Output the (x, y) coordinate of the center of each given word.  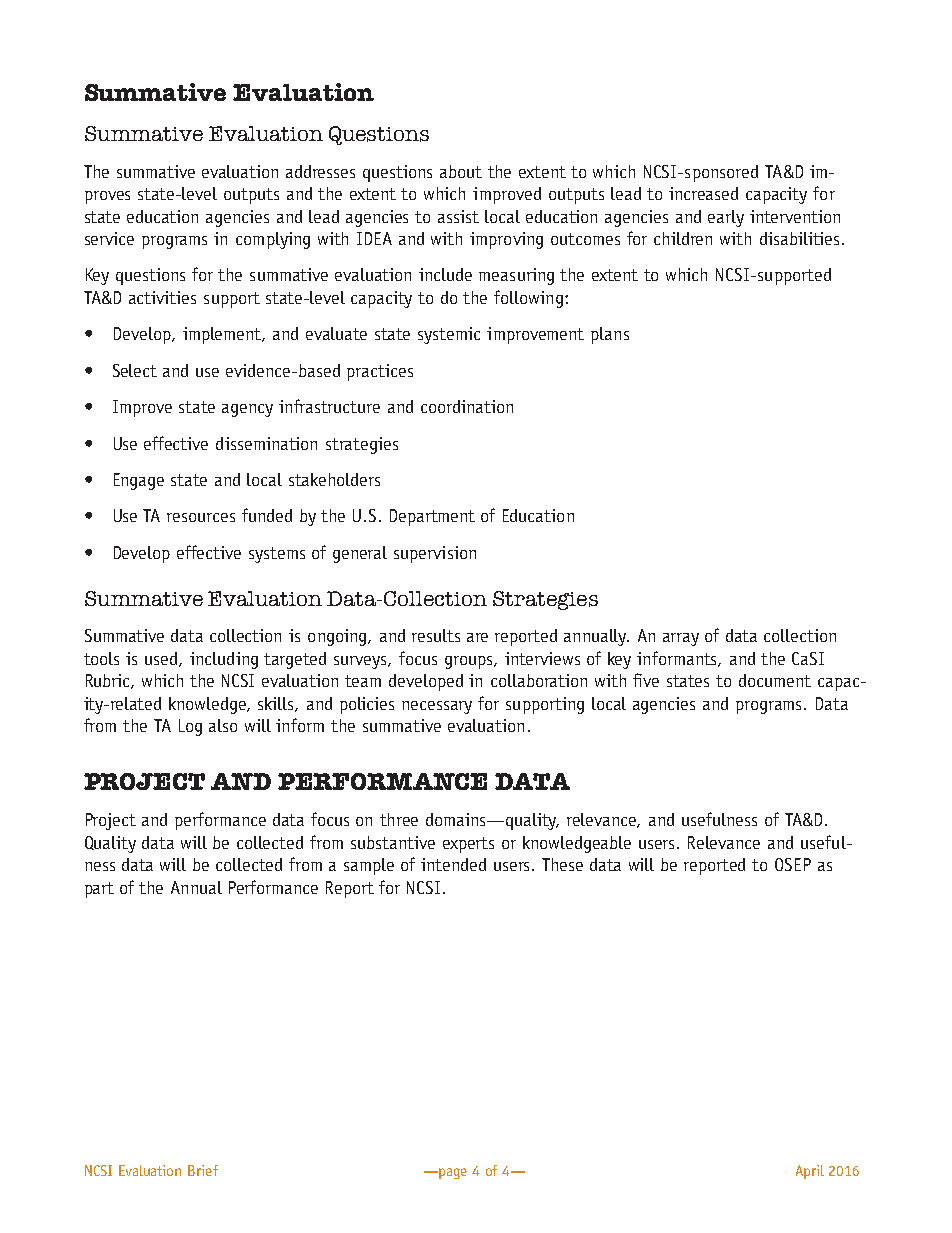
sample (369, 866)
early (726, 218)
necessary (437, 707)
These (562, 864)
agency (247, 410)
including (224, 660)
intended (453, 864)
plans (610, 335)
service (109, 238)
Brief (203, 1170)
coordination (467, 406)
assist (458, 216)
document (775, 680)
